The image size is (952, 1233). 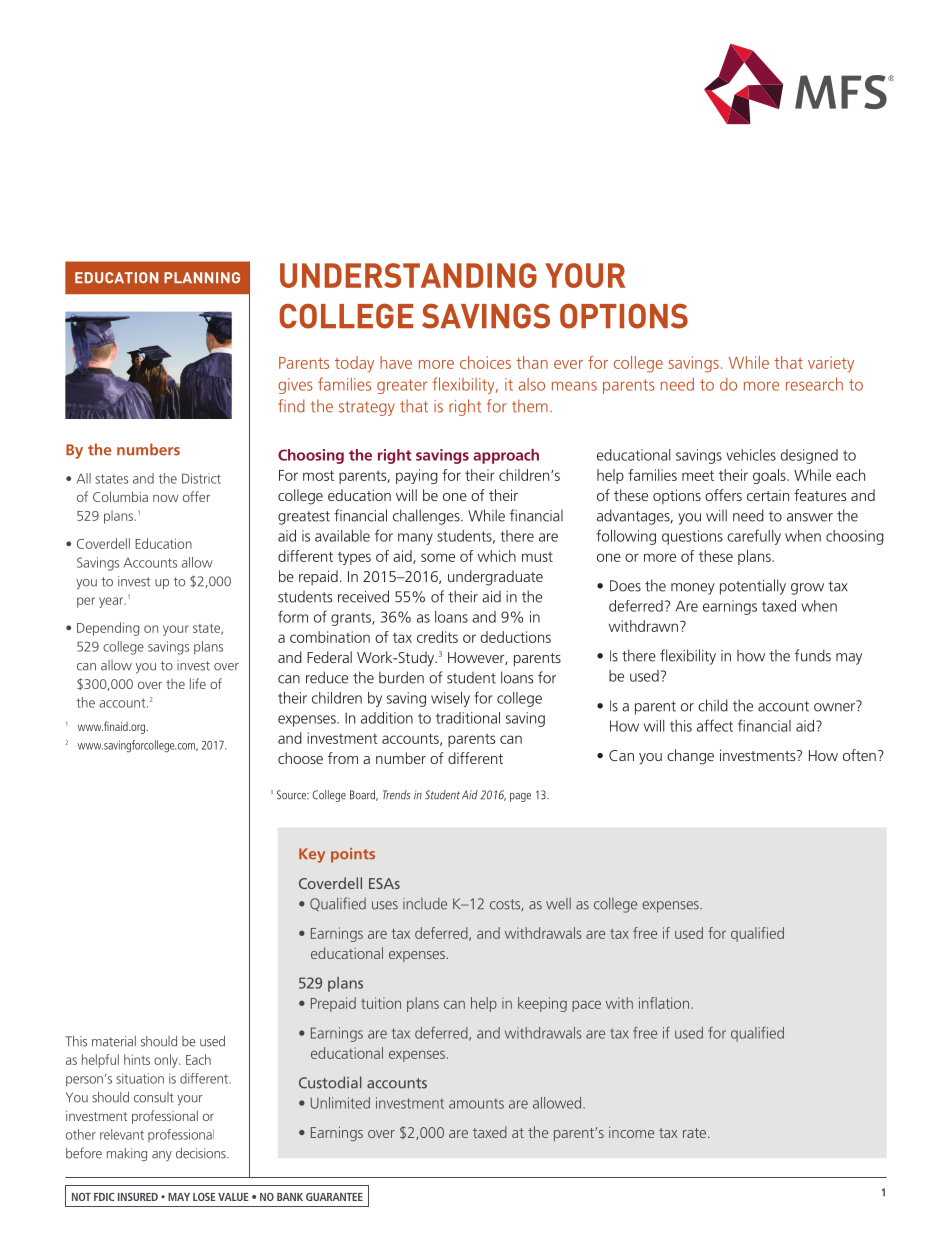 I want to click on traditional, so click(x=468, y=718).
